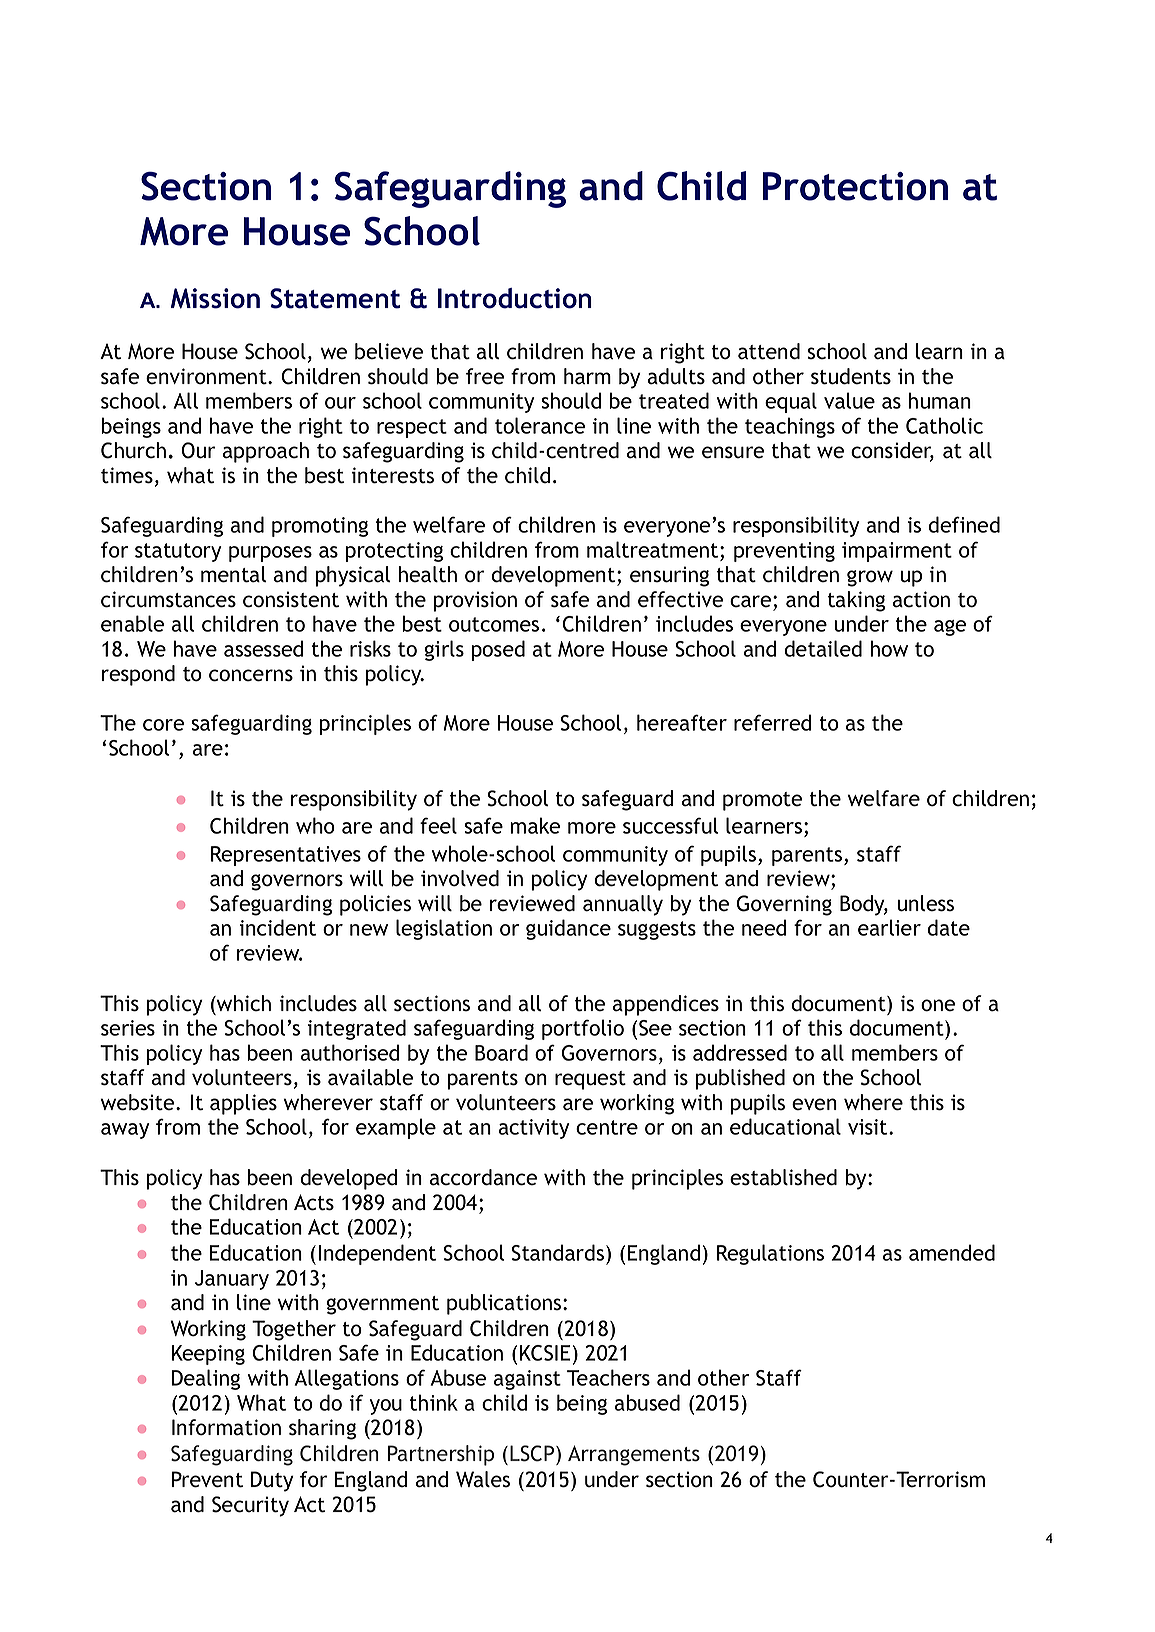 The height and width of the screenshot is (1632, 1155). What do you see at coordinates (925, 903) in the screenshot?
I see `unless` at bounding box center [925, 903].
